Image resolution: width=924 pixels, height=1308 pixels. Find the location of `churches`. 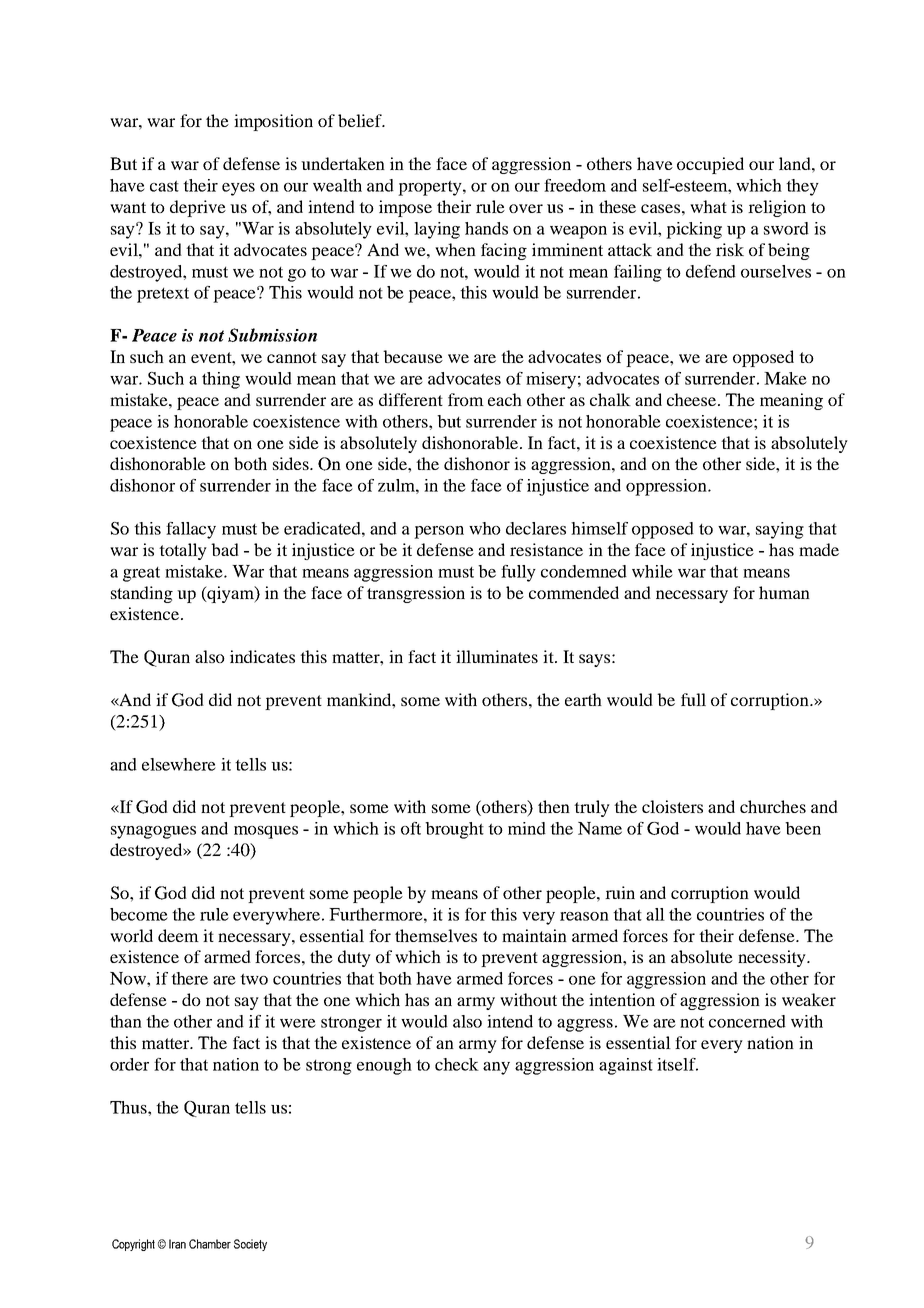

churches is located at coordinates (773, 806).
